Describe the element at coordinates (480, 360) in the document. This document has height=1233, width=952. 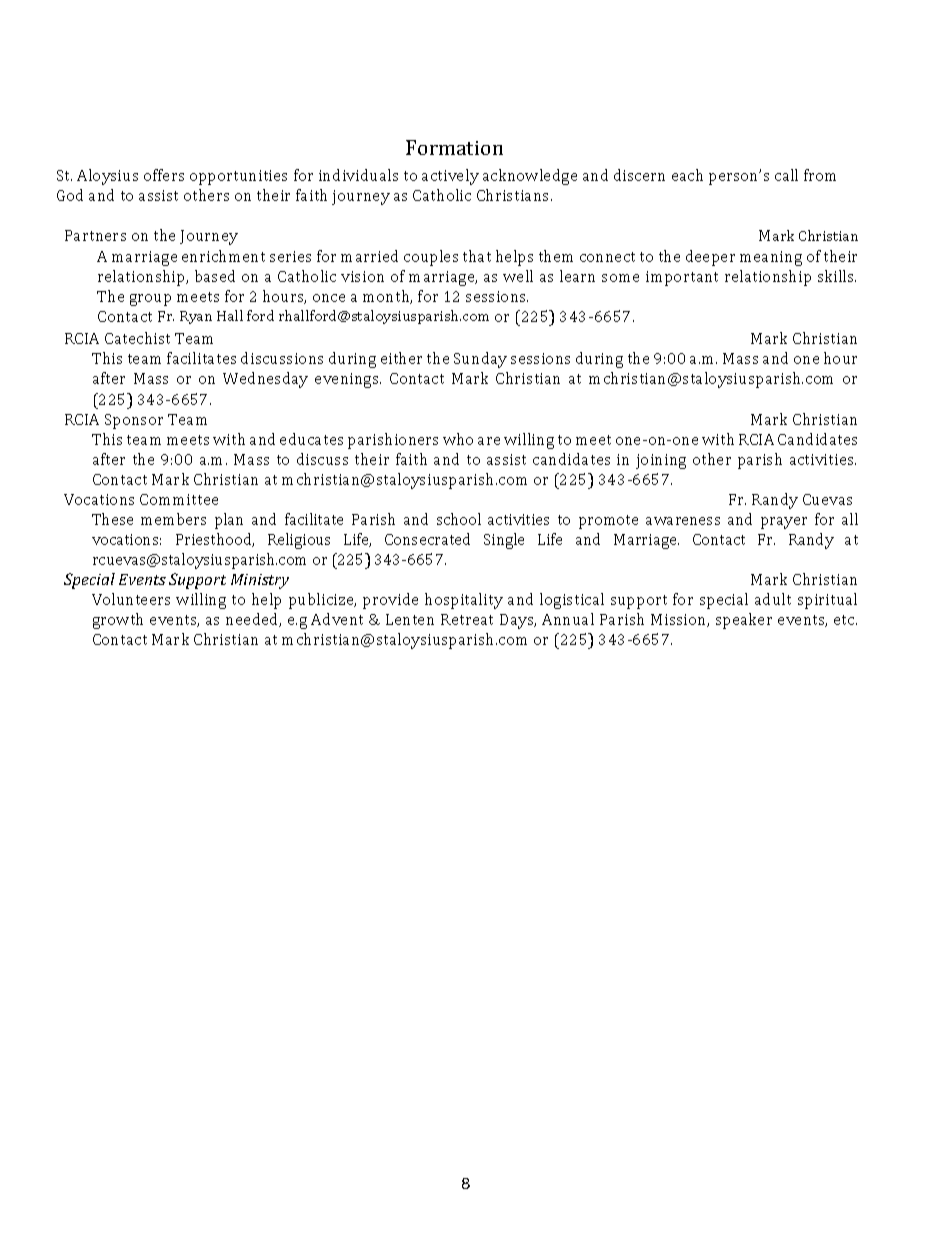
I see `Sunday` at that location.
